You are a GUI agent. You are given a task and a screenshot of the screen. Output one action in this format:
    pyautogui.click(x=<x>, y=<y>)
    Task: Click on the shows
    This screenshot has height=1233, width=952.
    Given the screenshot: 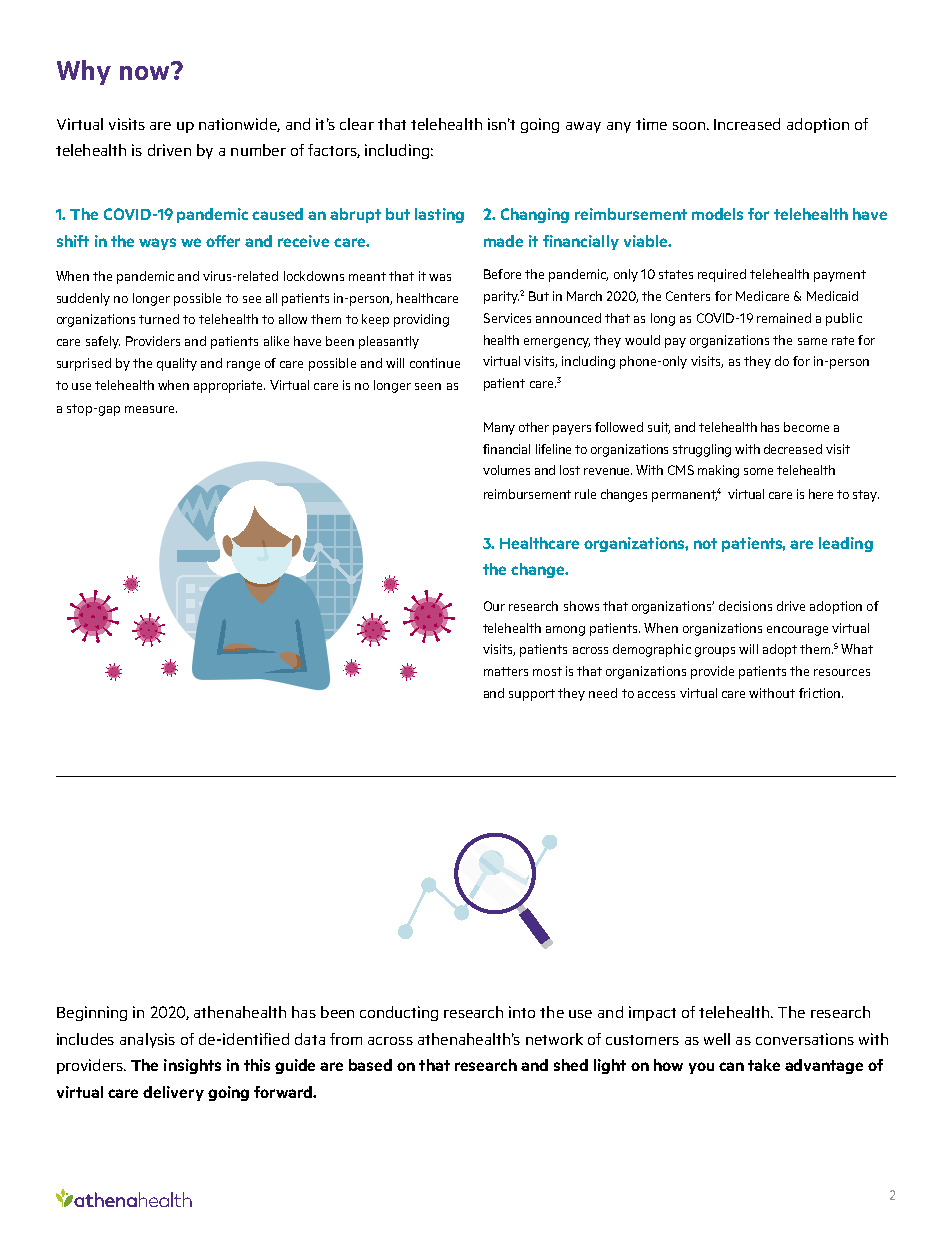 What is the action you would take?
    pyautogui.click(x=581, y=606)
